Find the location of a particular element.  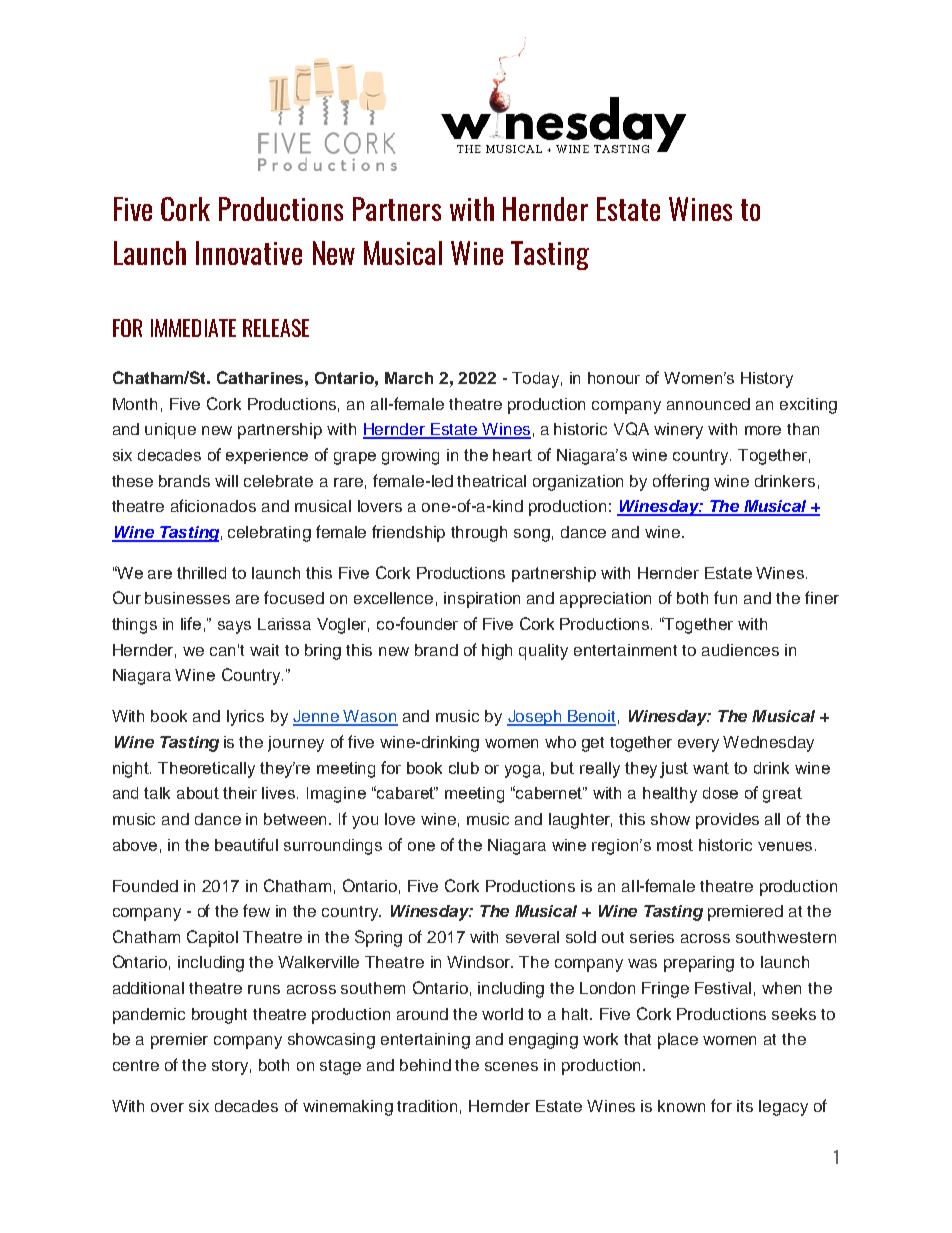

centre is located at coordinates (136, 1065).
